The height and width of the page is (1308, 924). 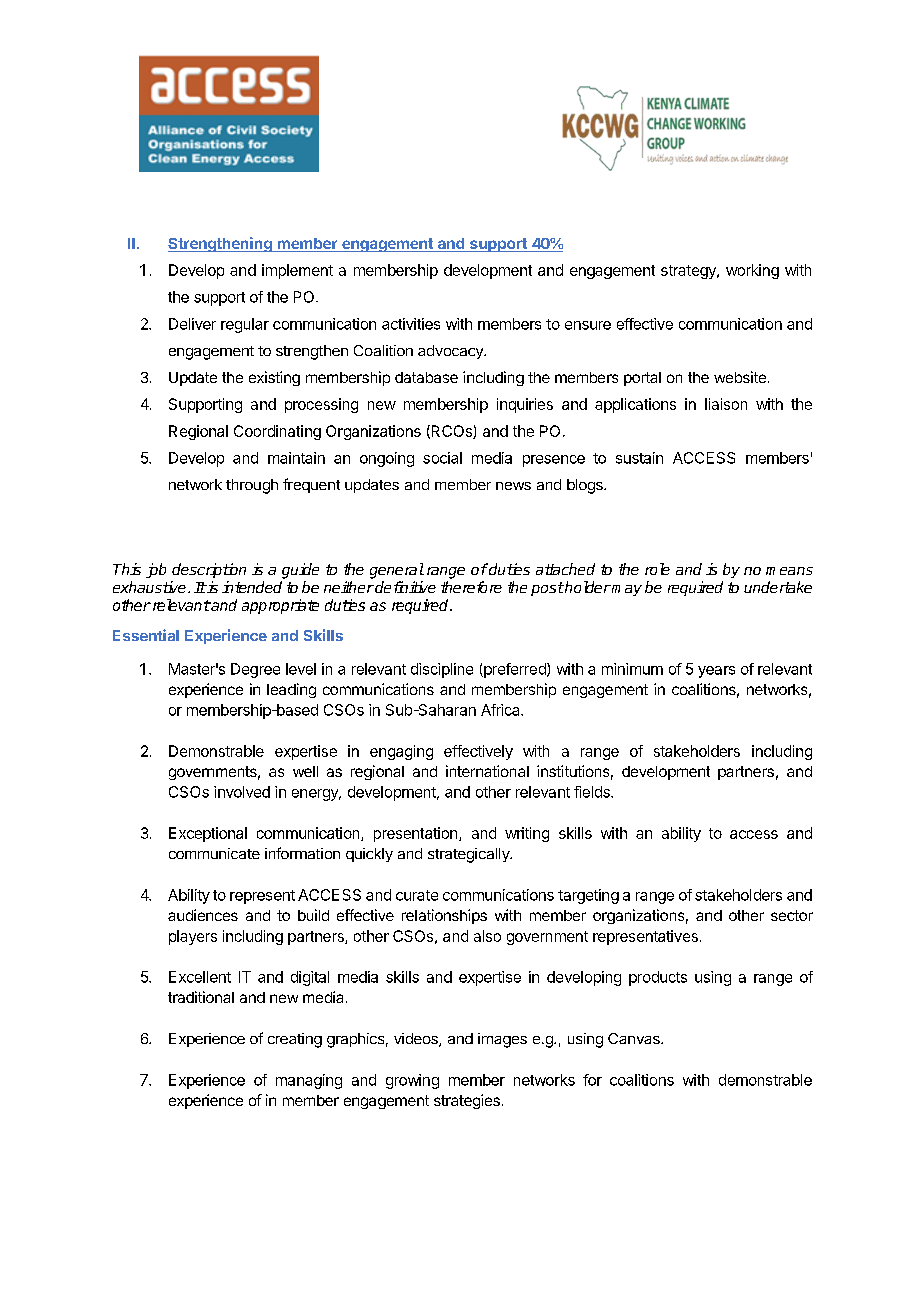 What do you see at coordinates (208, 834) in the page?
I see `Exceptional` at bounding box center [208, 834].
